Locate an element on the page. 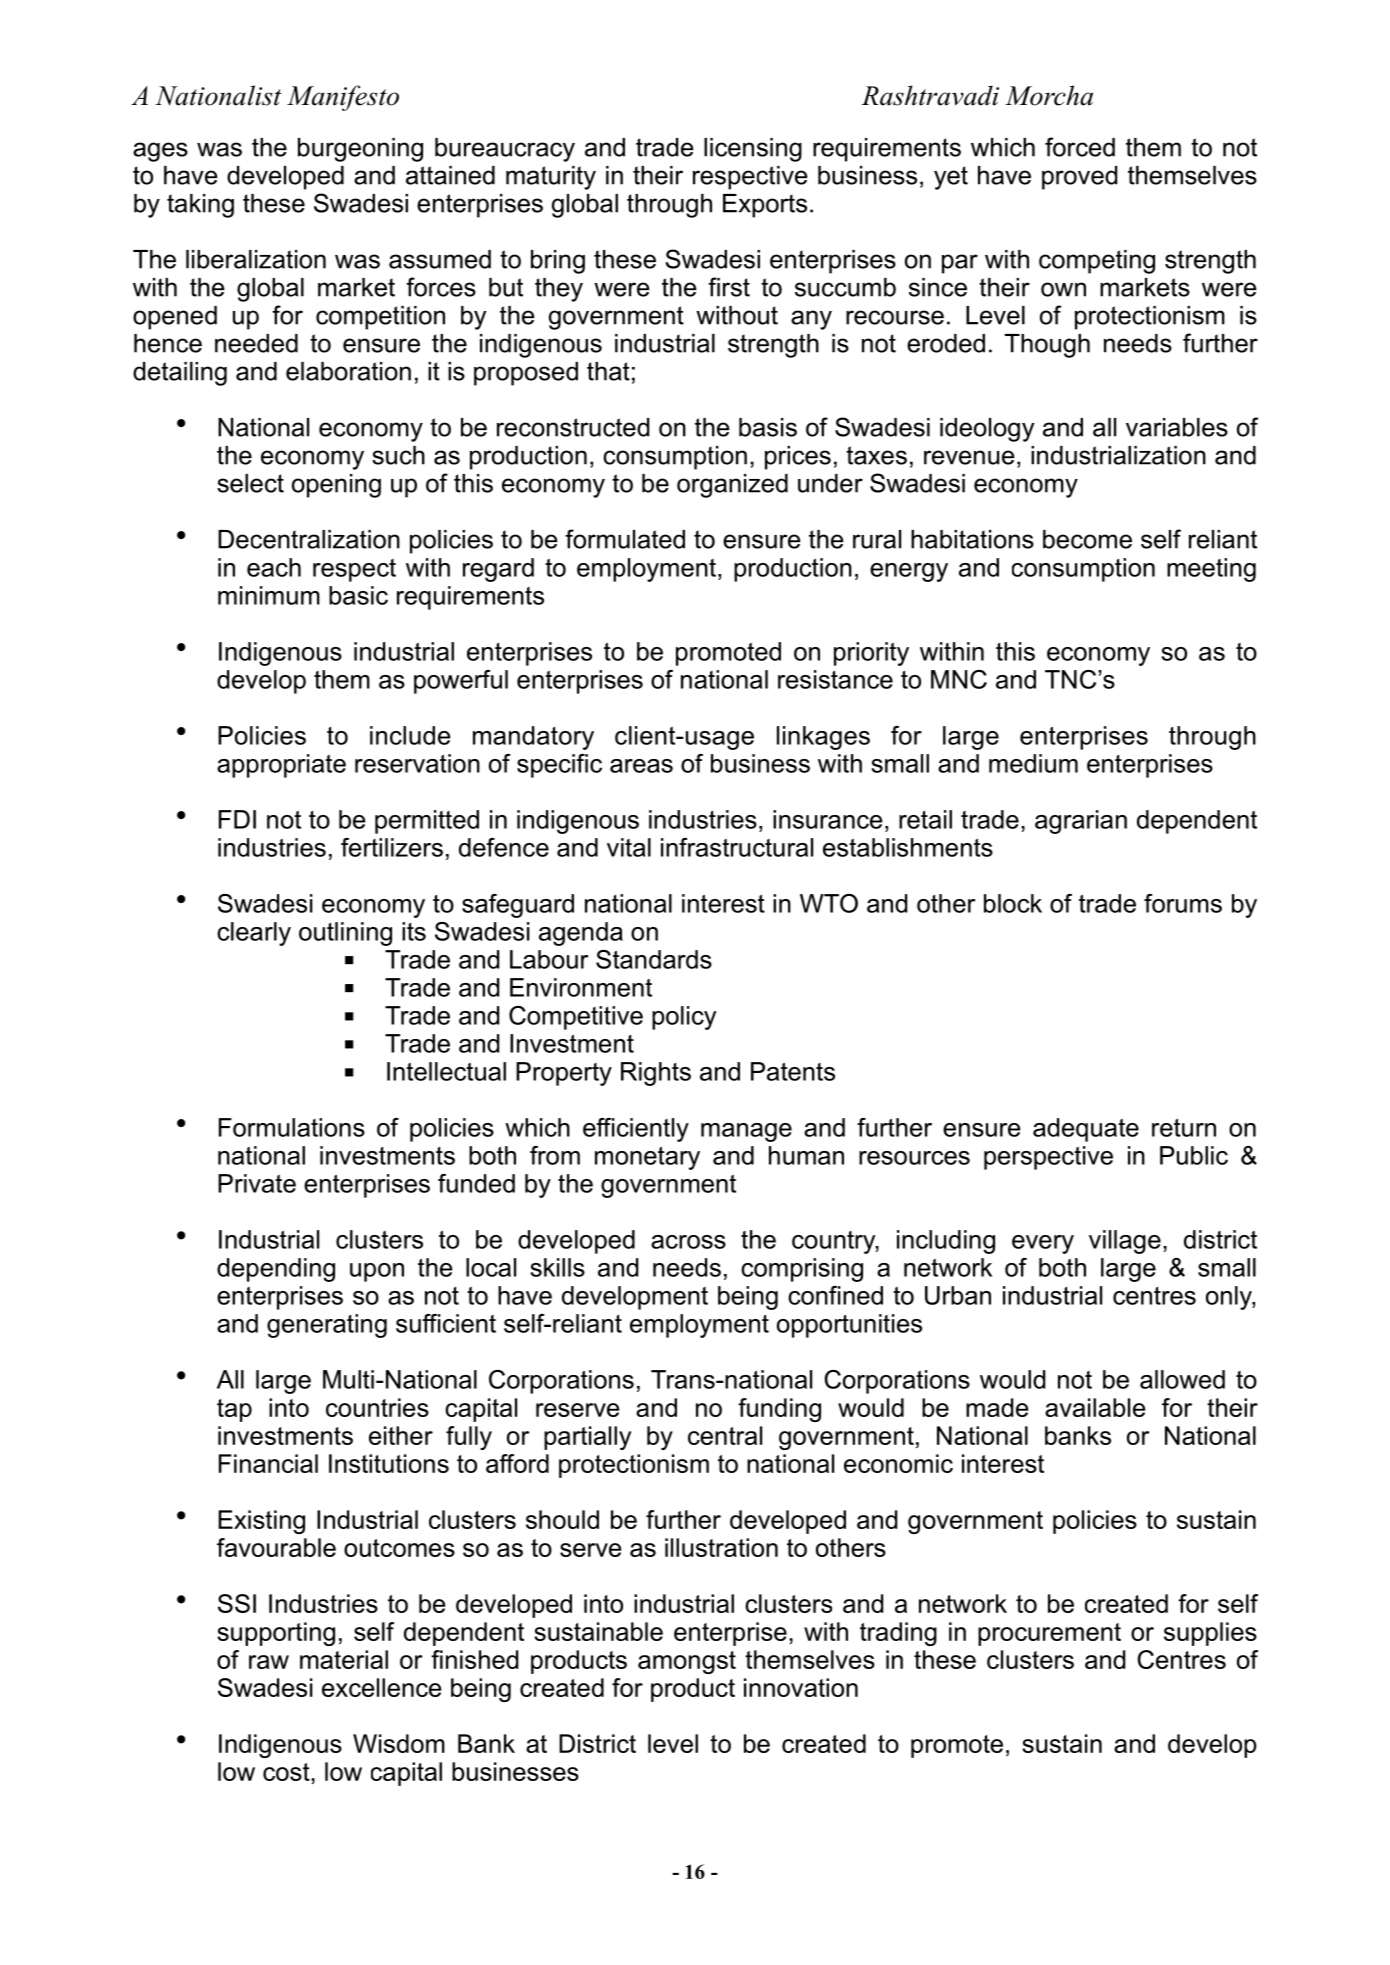 The image size is (1390, 1965). burgeoning is located at coordinates (360, 150).
